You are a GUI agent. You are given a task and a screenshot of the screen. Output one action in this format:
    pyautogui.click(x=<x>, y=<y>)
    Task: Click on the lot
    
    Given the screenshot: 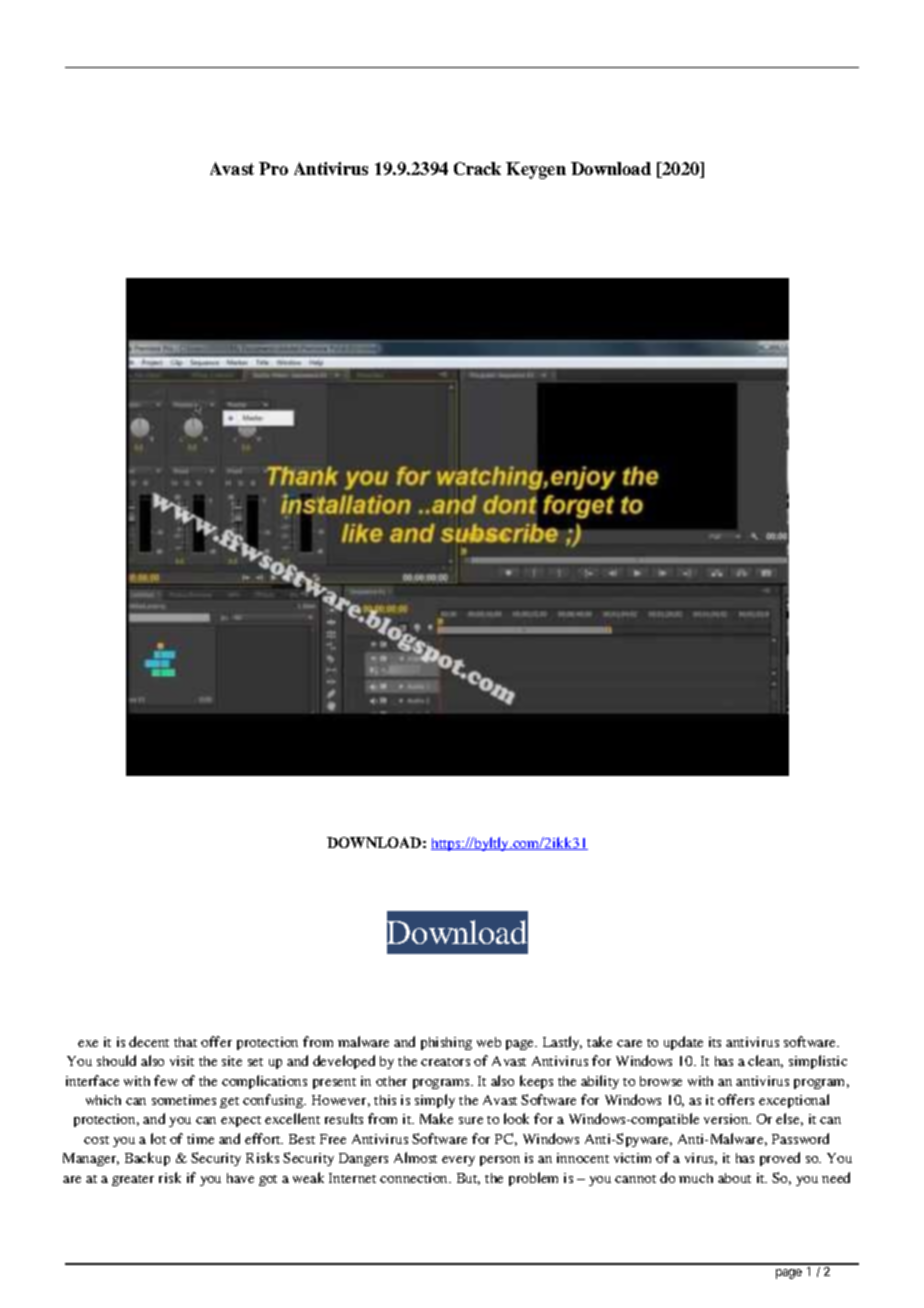 What is the action you would take?
    pyautogui.click(x=158, y=1138)
